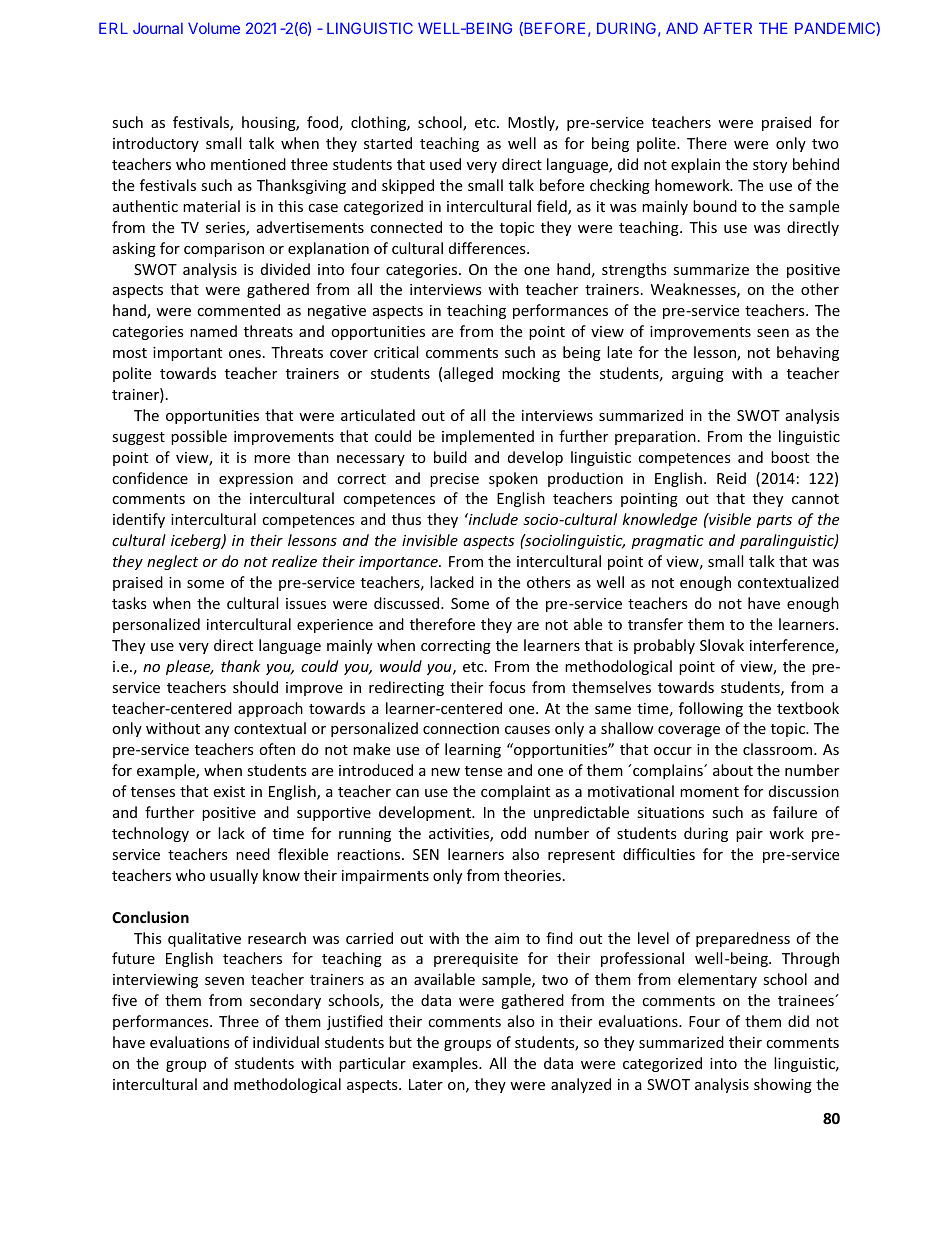  What do you see at coordinates (513, 833) in the screenshot?
I see `odd` at bounding box center [513, 833].
